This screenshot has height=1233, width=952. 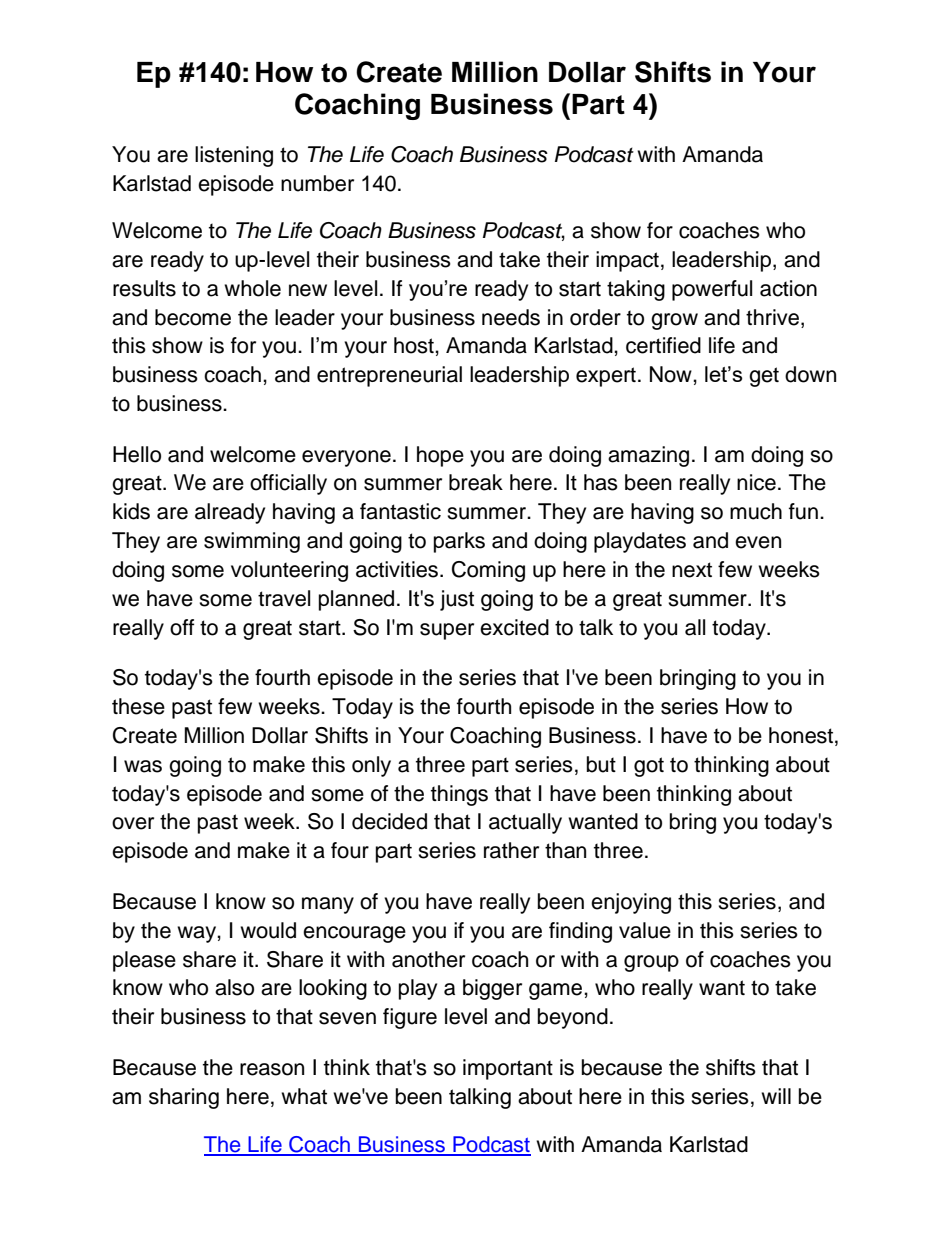 What do you see at coordinates (317, 183) in the screenshot?
I see `number` at bounding box center [317, 183].
